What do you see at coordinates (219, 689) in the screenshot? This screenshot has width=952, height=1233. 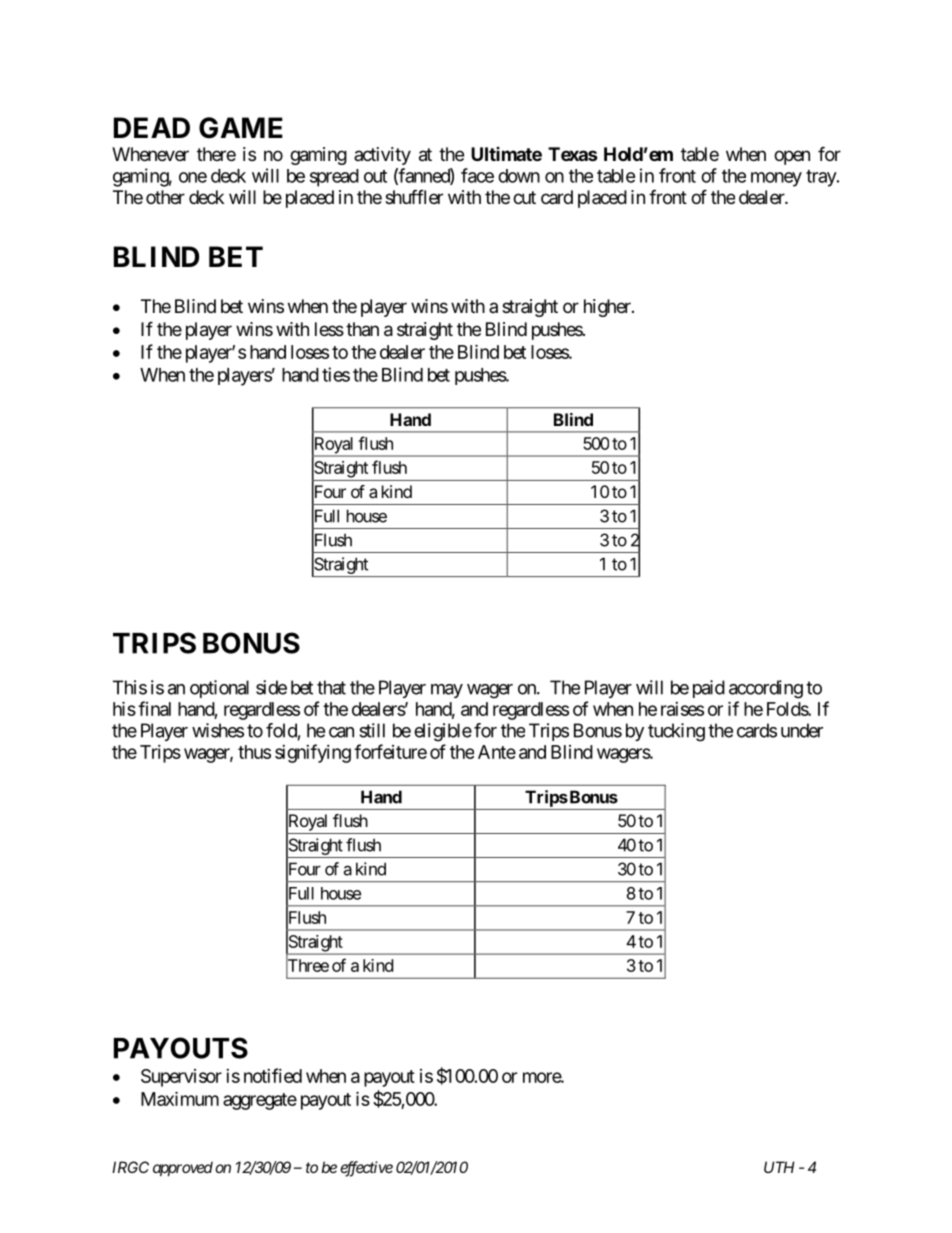 I see `optional` at bounding box center [219, 689].
